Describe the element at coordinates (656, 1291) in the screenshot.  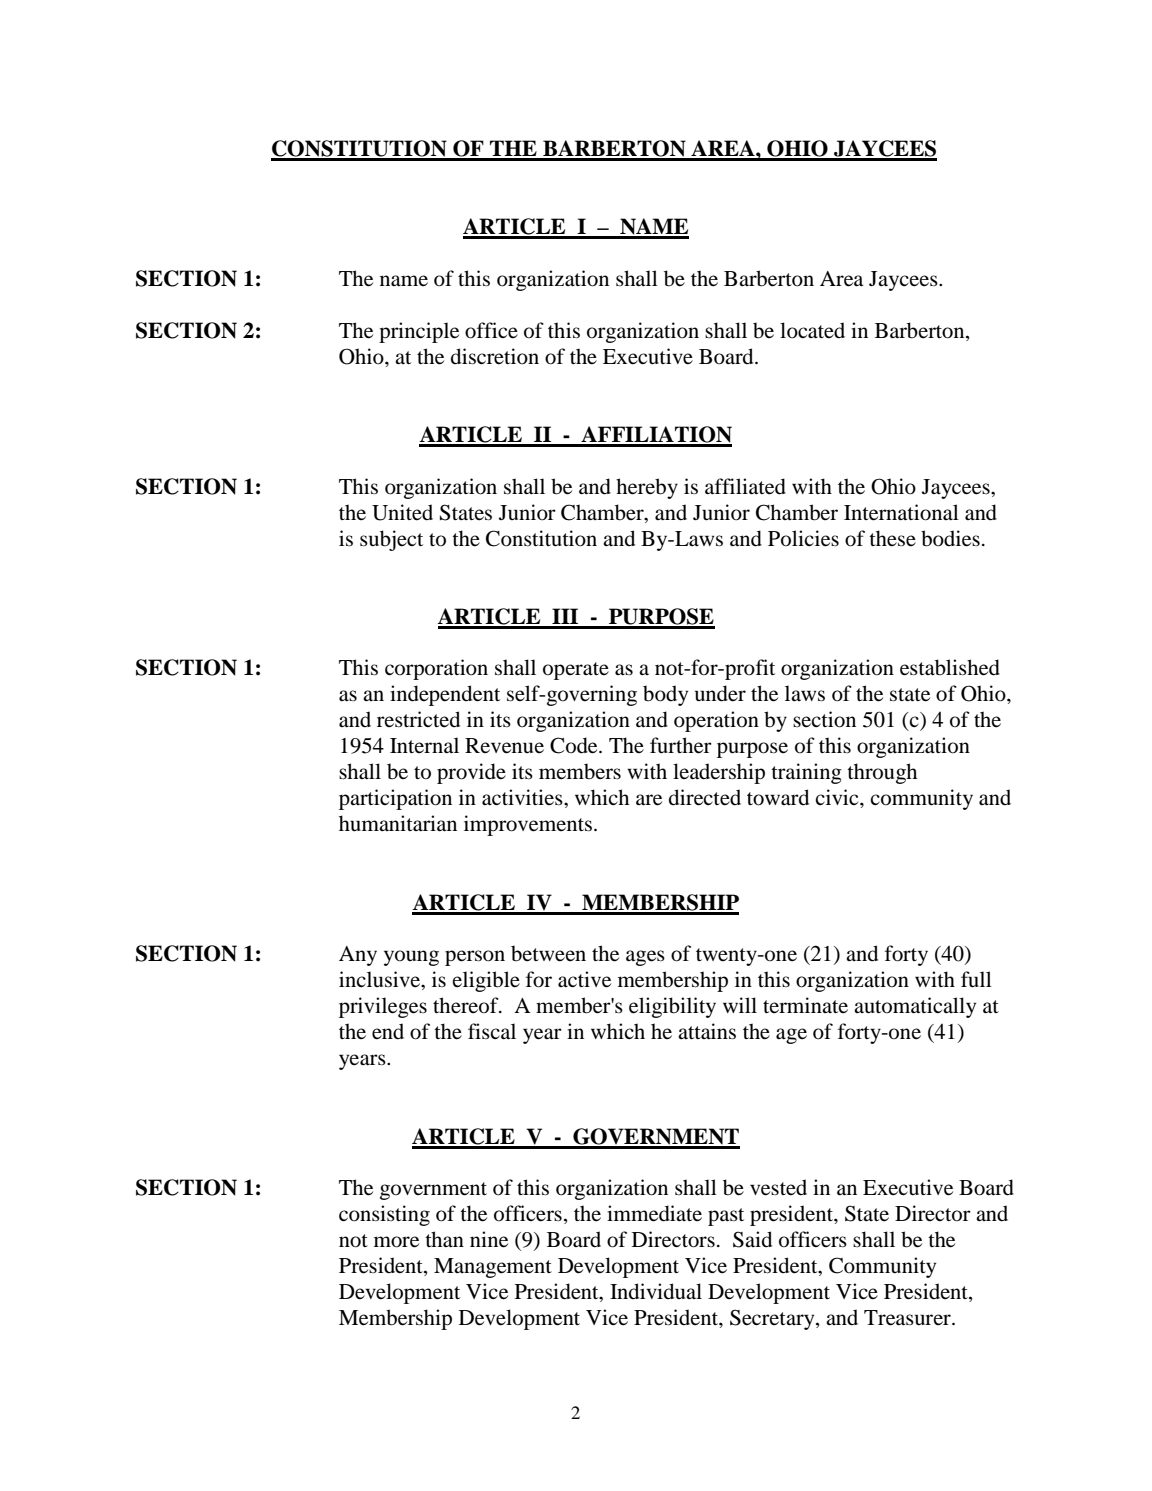
I see `Individual` at that location.
